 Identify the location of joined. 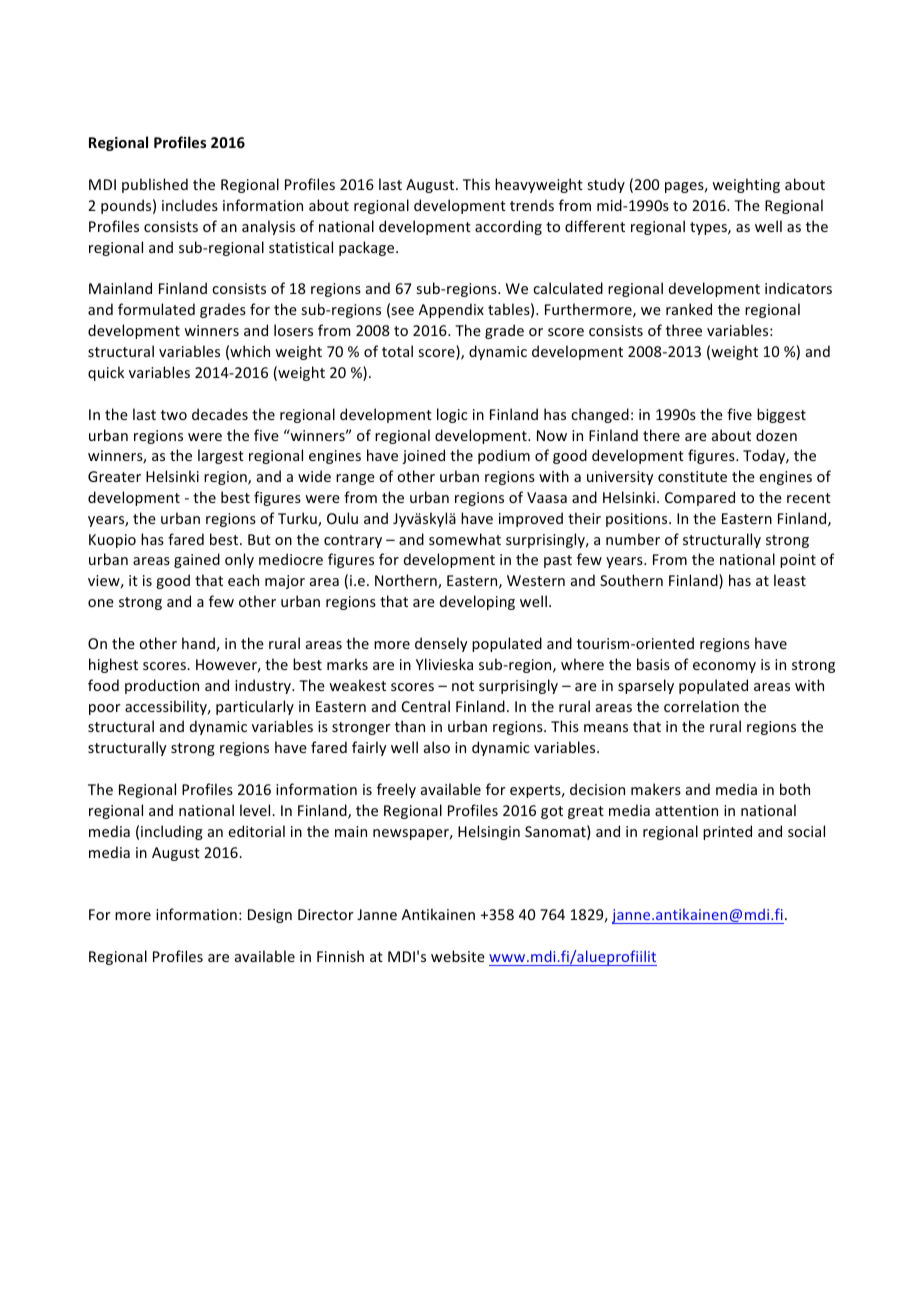
(423, 456).
